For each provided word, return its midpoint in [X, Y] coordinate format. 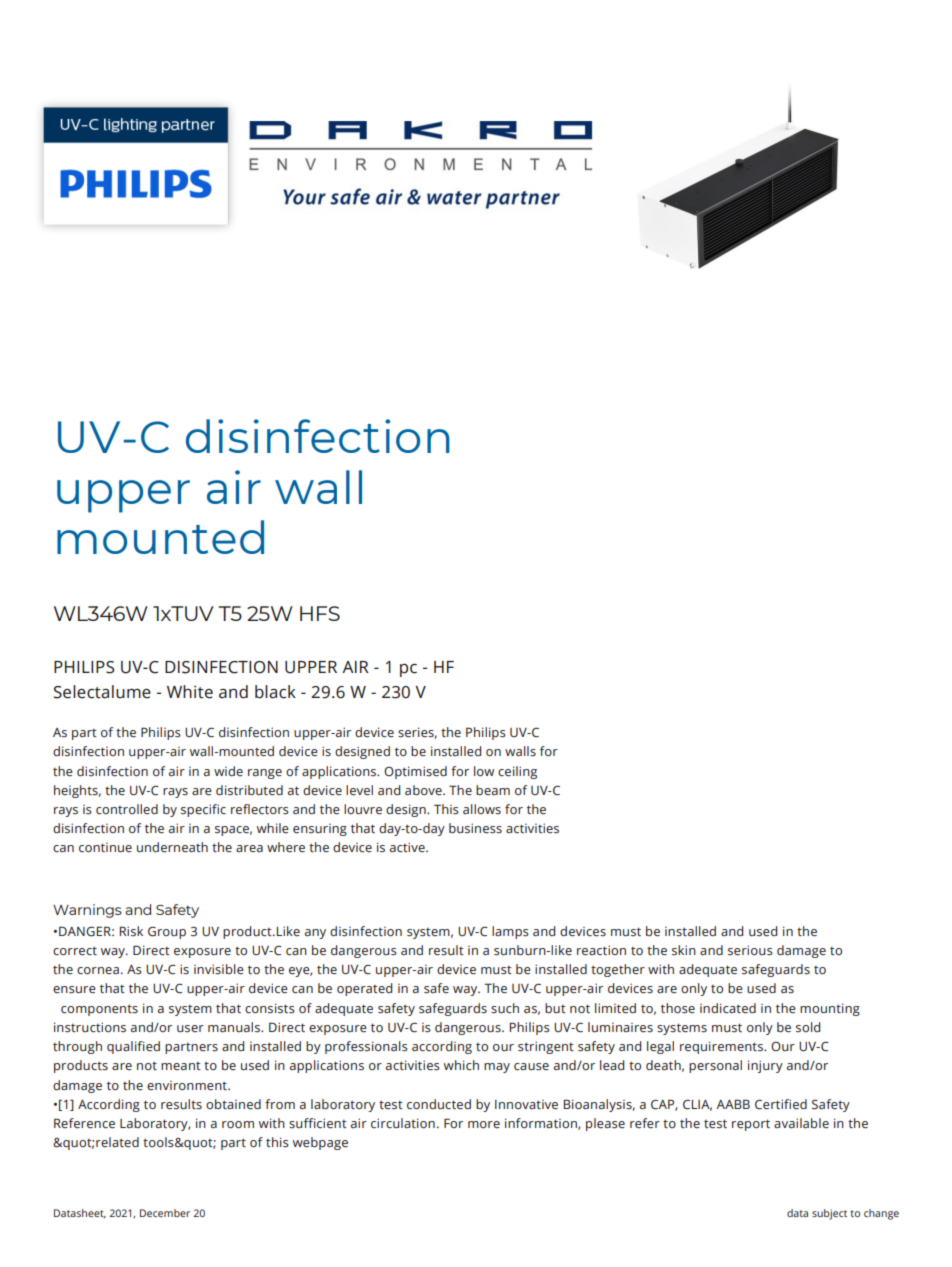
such [505, 1008]
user [190, 1028]
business [475, 828]
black [275, 692]
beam [493, 790]
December [165, 1213]
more [484, 1124]
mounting [830, 1009]
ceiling [517, 772]
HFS [320, 613]
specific [203, 810]
